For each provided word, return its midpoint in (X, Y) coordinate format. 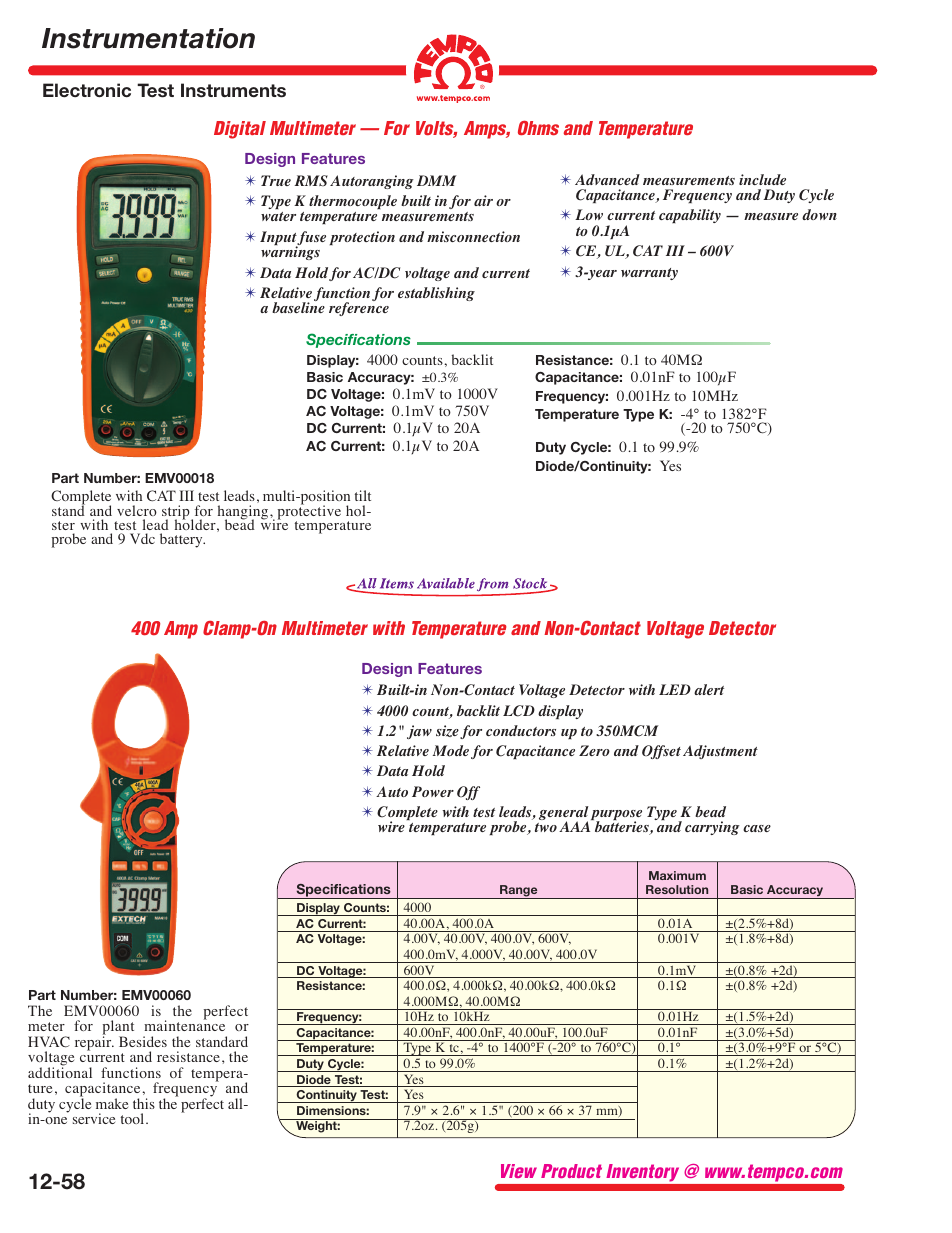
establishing (436, 294)
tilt (363, 495)
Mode (451, 750)
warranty (649, 274)
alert (709, 689)
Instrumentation (148, 38)
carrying (712, 828)
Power (433, 791)
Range (519, 892)
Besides (143, 1041)
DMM (436, 180)
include (762, 179)
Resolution (677, 889)
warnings (290, 253)
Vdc (142, 538)
